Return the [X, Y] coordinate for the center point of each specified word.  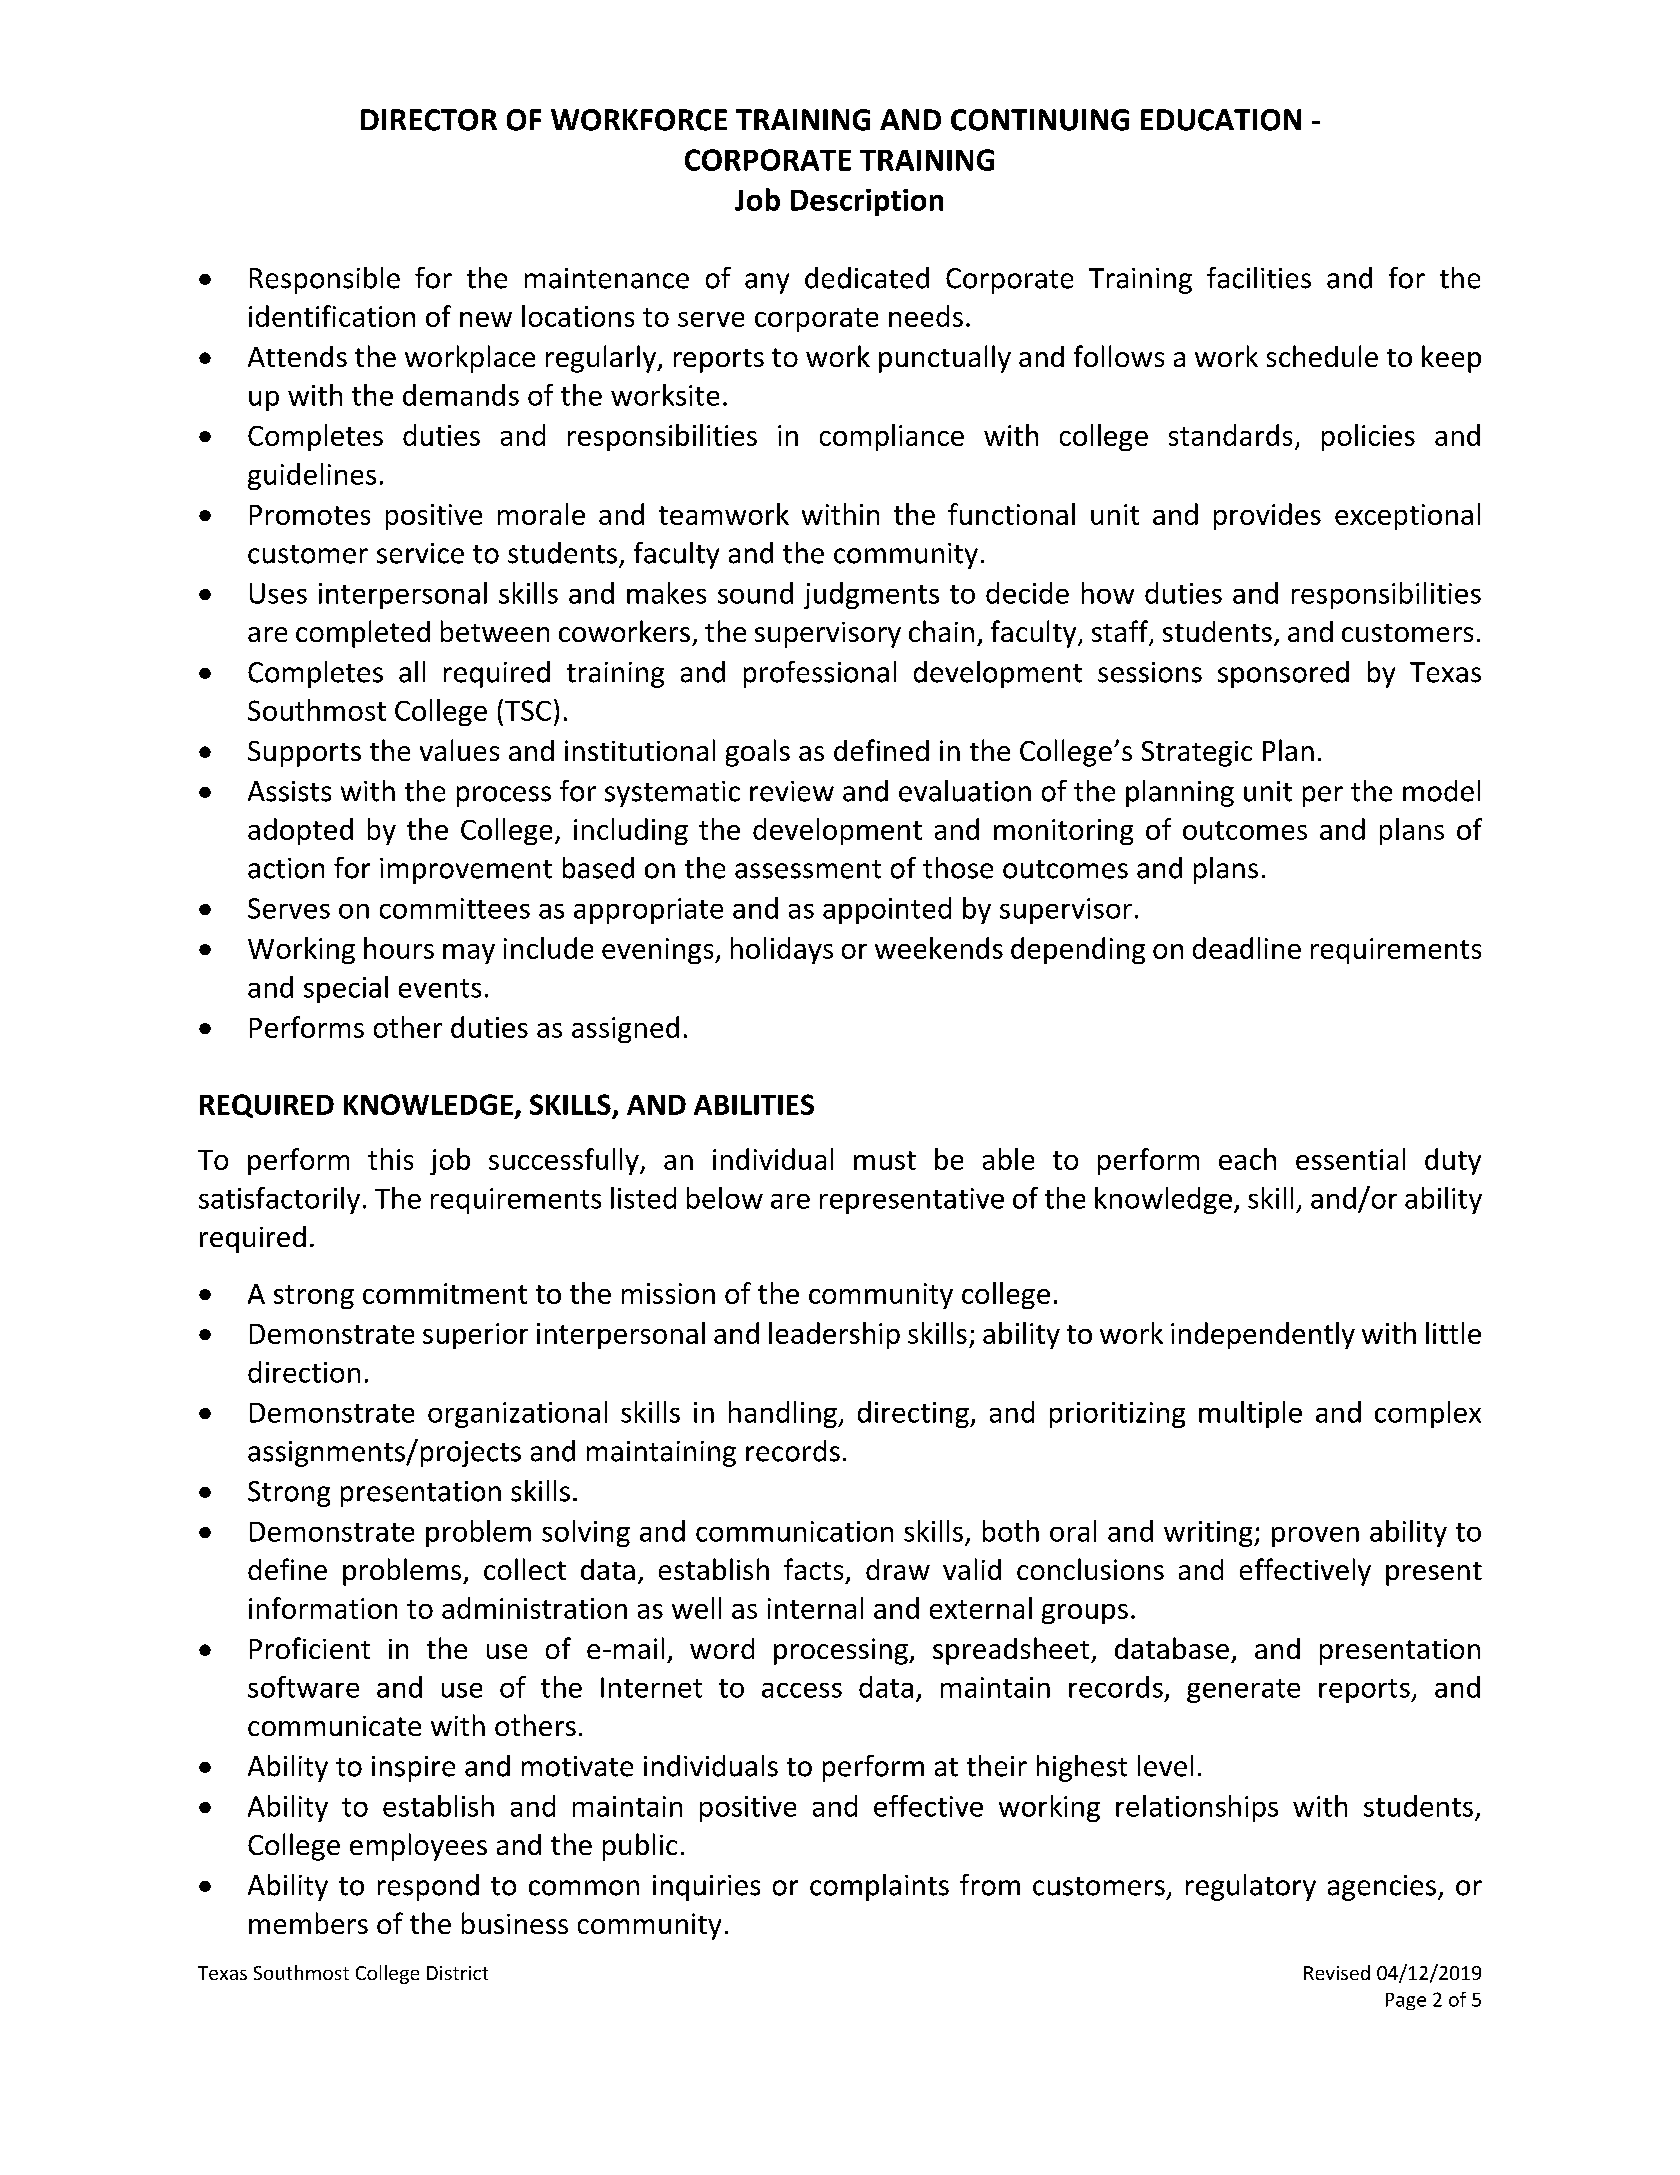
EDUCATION [1221, 120]
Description [867, 202]
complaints [879, 1887]
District [457, 1973]
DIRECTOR [429, 120]
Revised [1337, 1972]
